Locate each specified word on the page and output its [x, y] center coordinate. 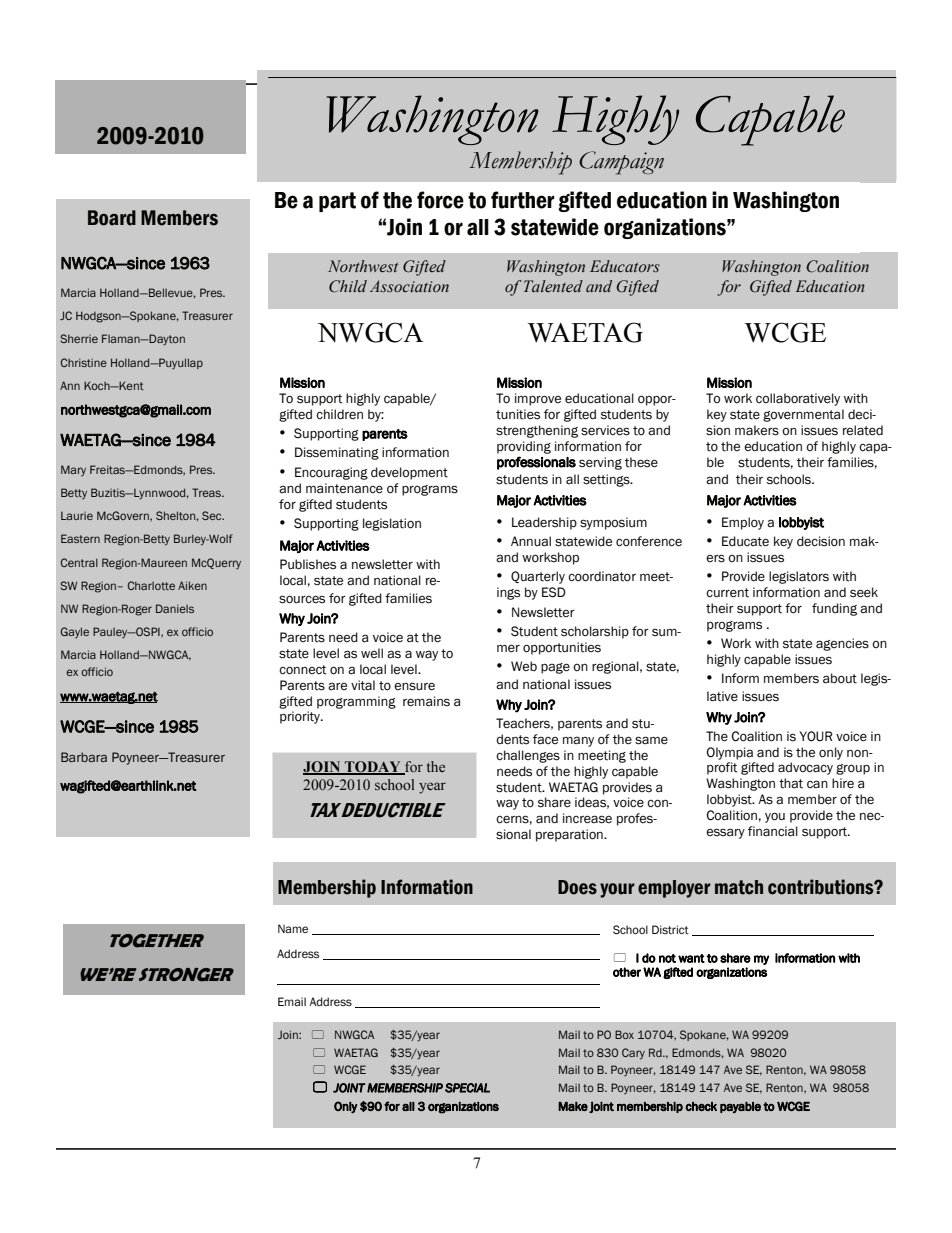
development [409, 473]
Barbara [84, 757]
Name [293, 928]
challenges [528, 756]
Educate [745, 541]
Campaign [621, 163]
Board [112, 218]
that [791, 783]
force [440, 200]
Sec [213, 515]
